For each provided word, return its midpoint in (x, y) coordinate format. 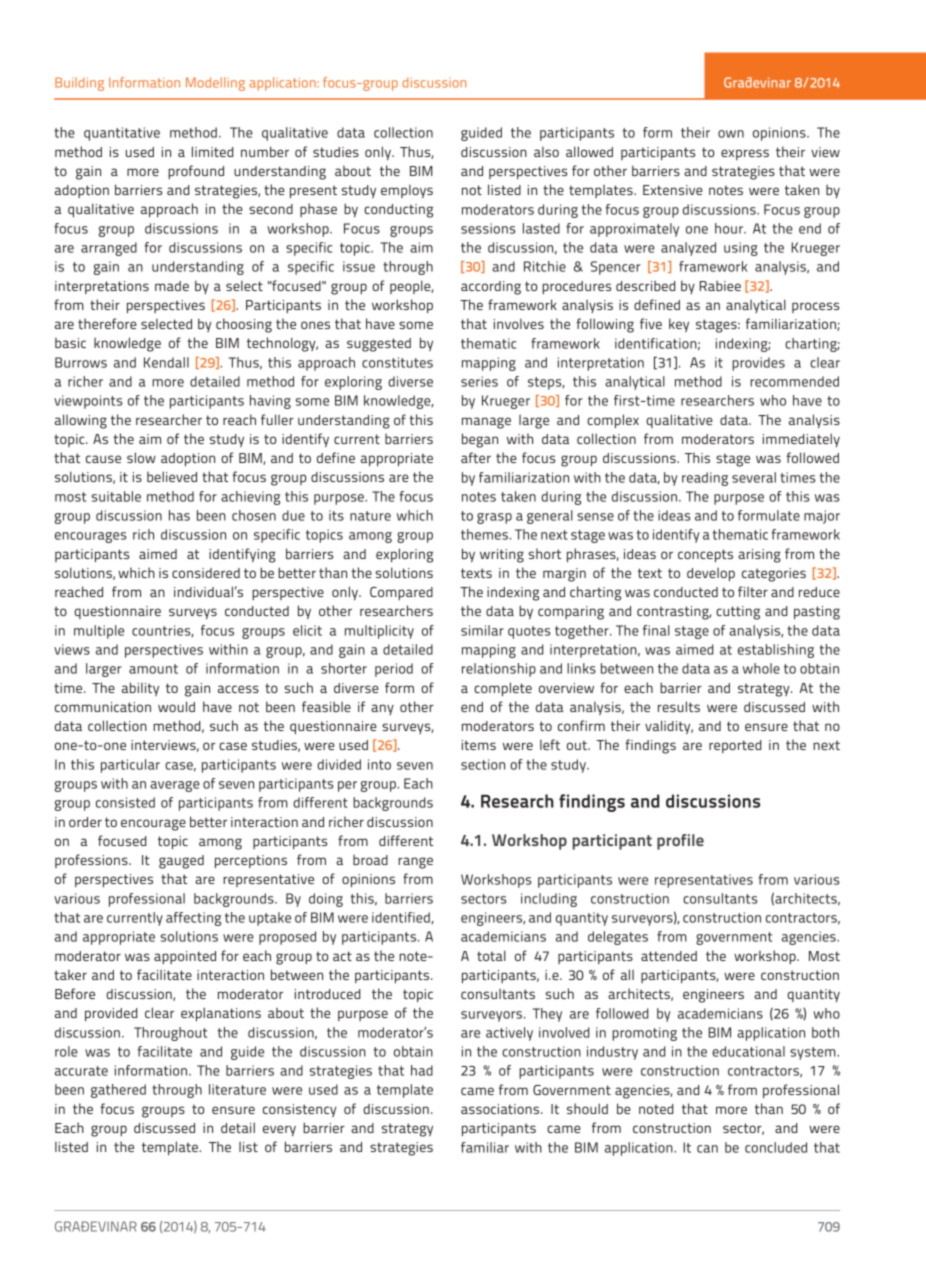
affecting (193, 919)
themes (484, 534)
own (731, 134)
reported (735, 746)
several (754, 477)
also (546, 152)
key (679, 325)
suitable (116, 496)
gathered (118, 1091)
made (172, 286)
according (491, 288)
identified (402, 918)
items (479, 745)
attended (669, 956)
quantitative (122, 134)
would (176, 706)
